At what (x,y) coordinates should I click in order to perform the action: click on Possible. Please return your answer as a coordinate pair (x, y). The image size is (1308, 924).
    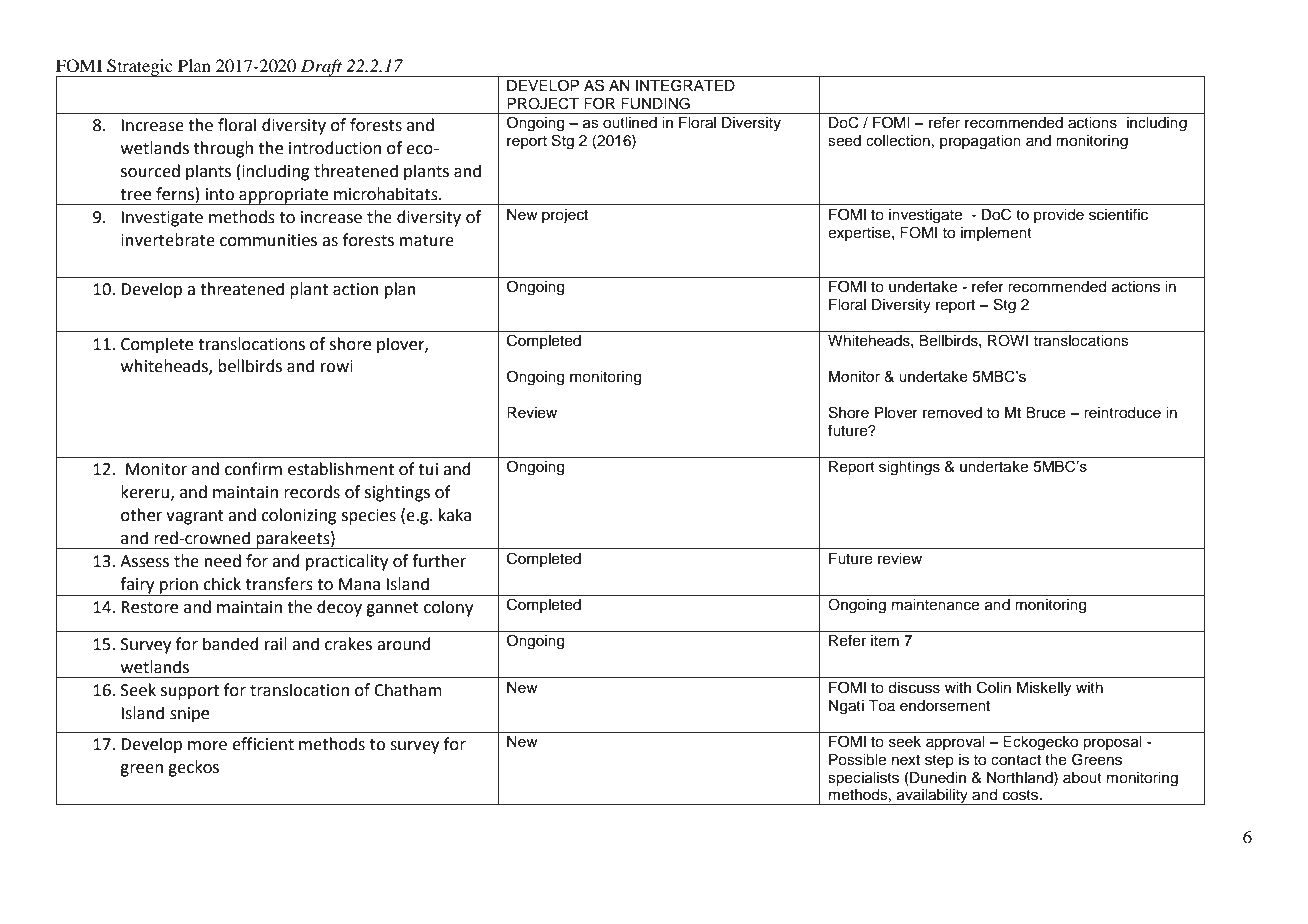
    Looking at the image, I should click on (857, 760).
